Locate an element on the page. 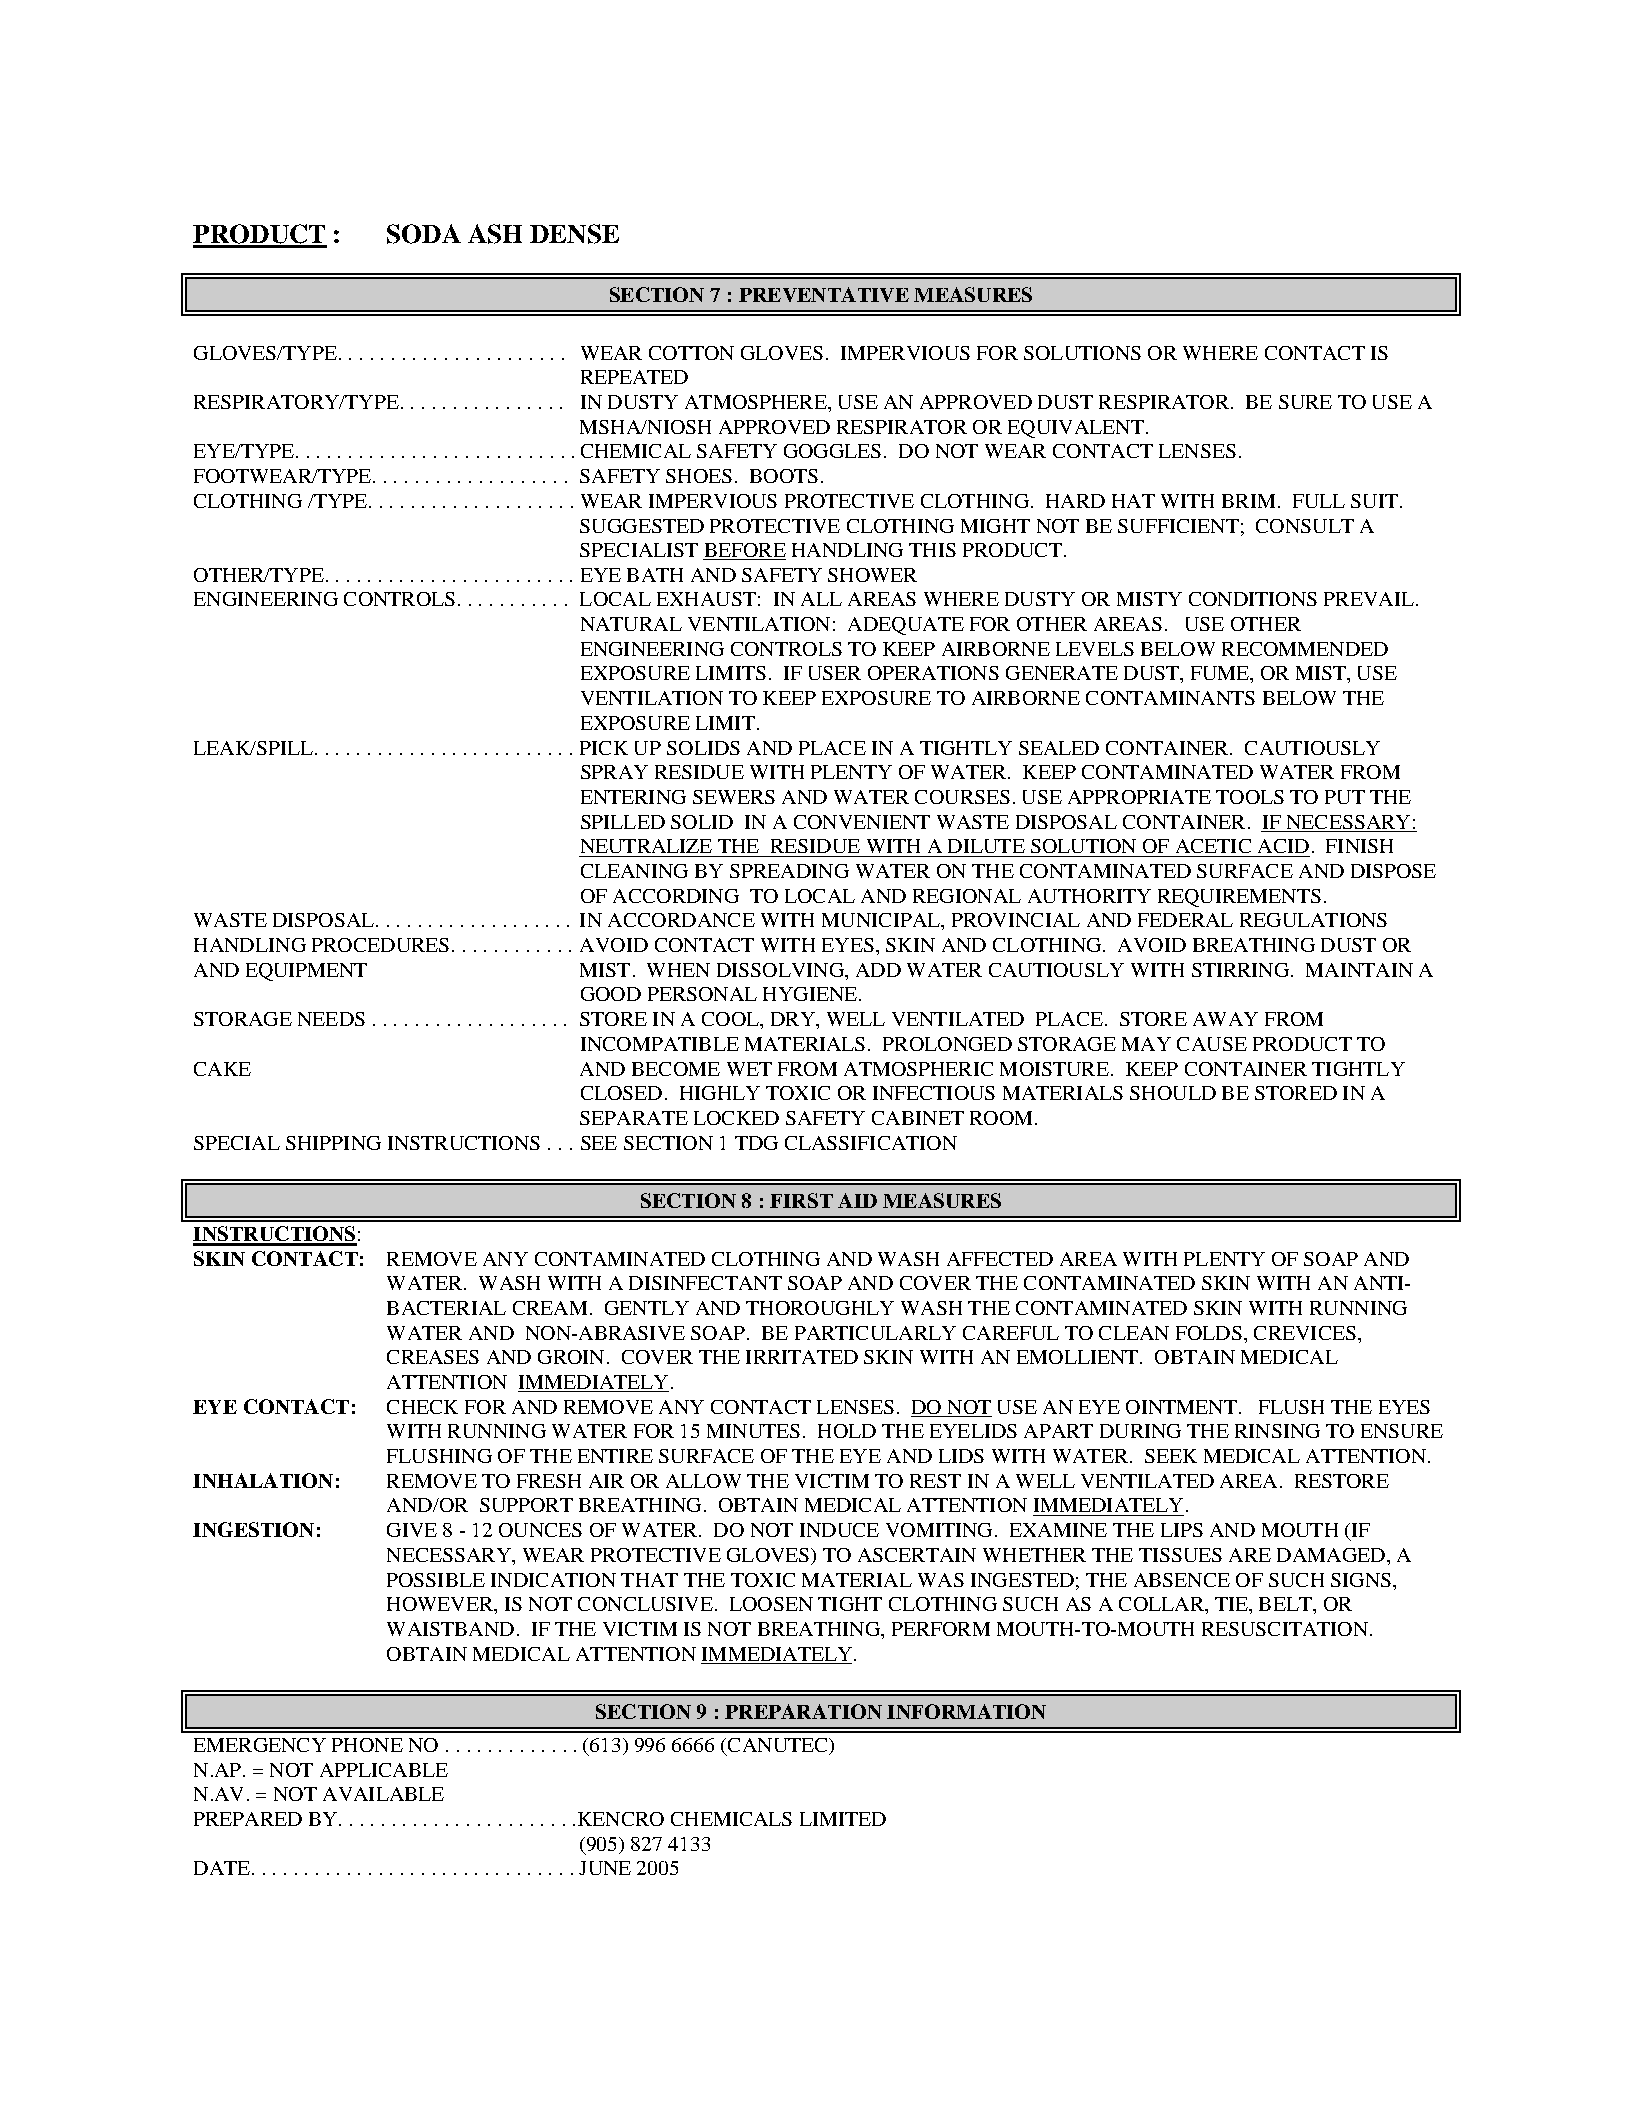  PREVENTATIVE is located at coordinates (824, 294).
